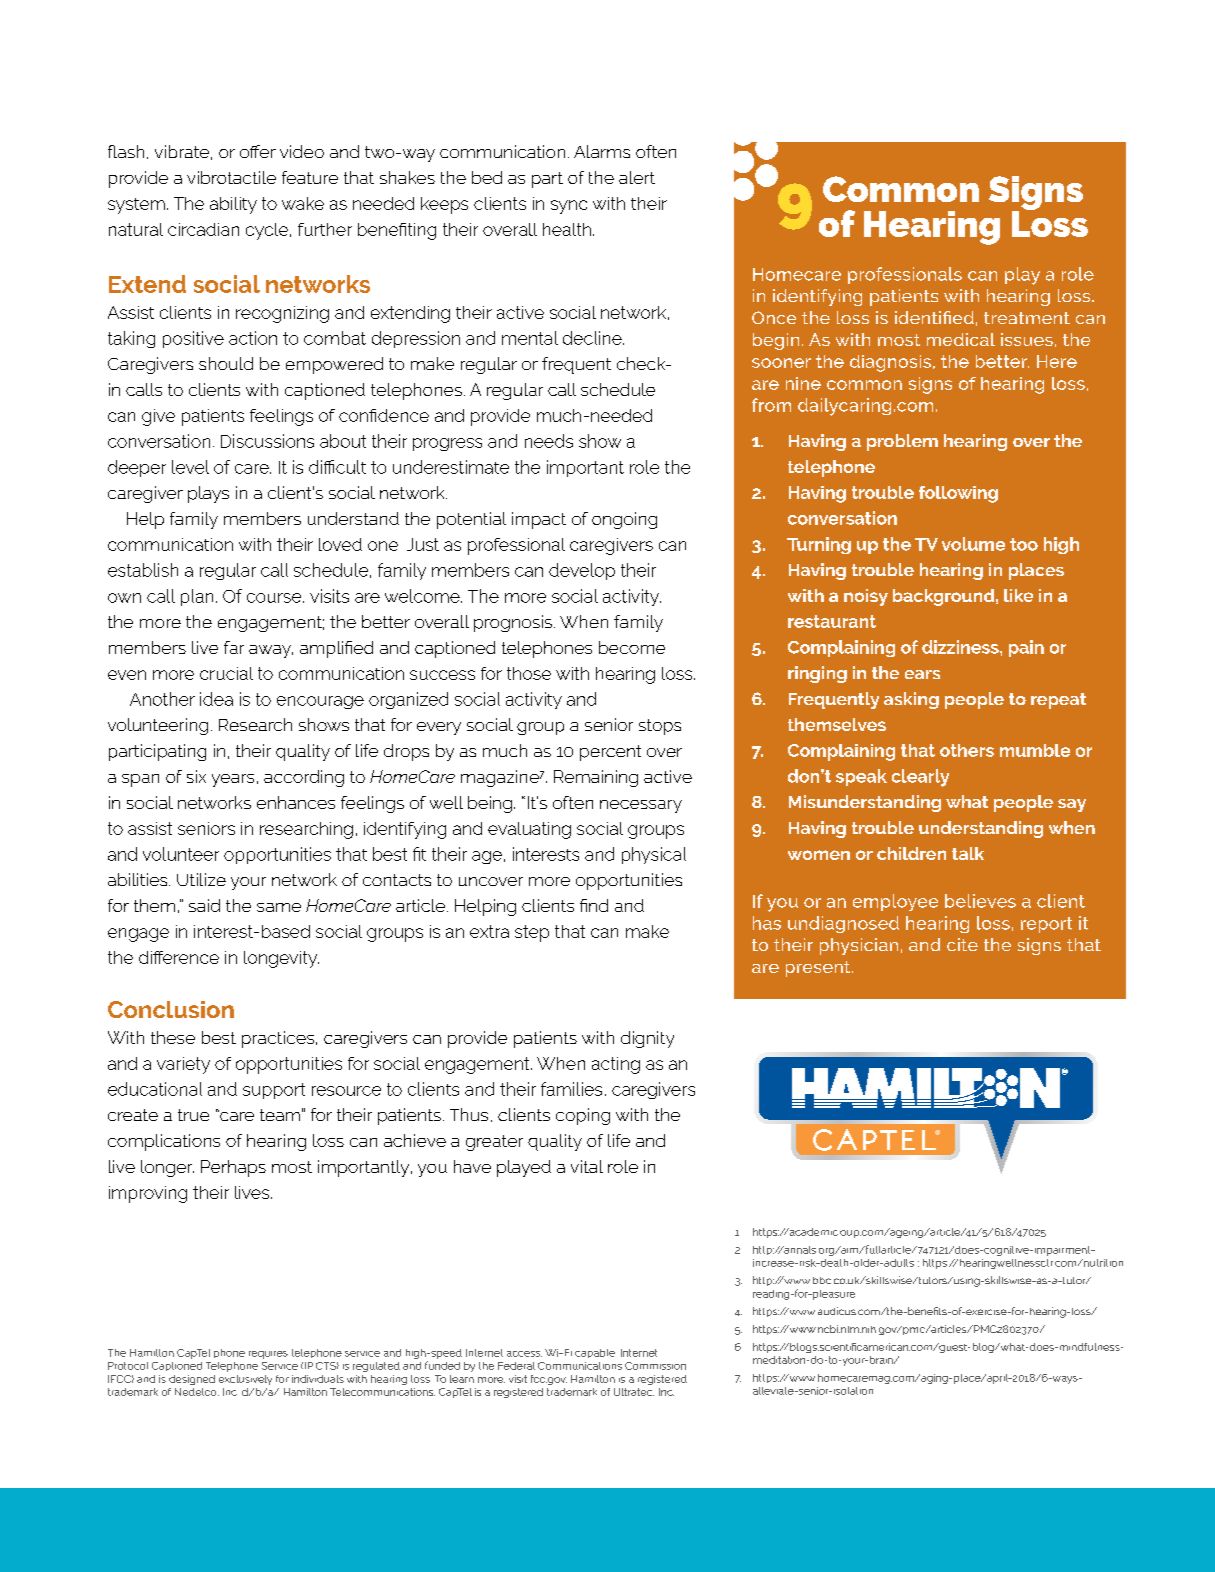 The height and width of the screenshot is (1572, 1215). What do you see at coordinates (233, 205) in the screenshot?
I see `ability` at bounding box center [233, 205].
